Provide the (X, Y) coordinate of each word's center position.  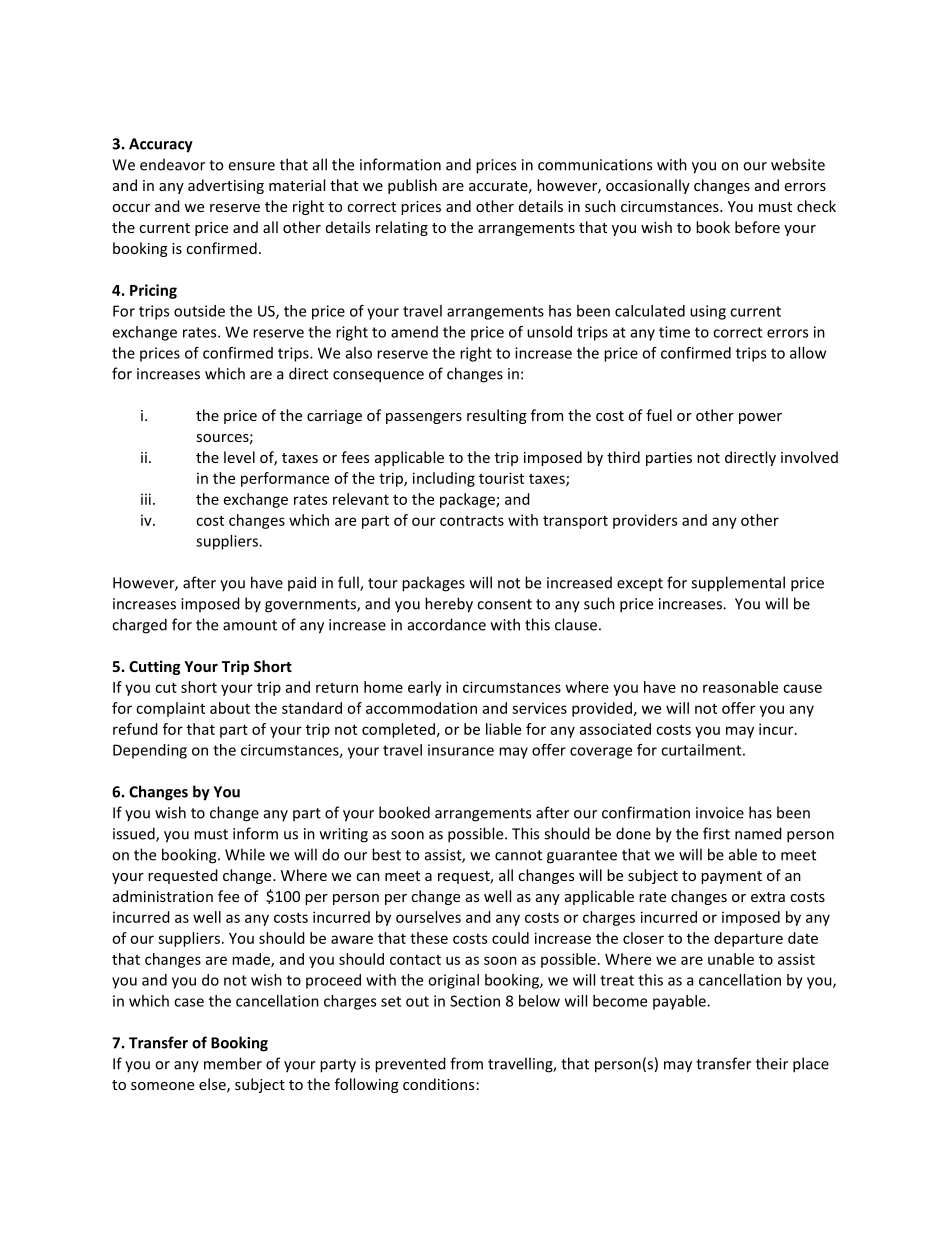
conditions (438, 1084)
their (772, 1063)
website (798, 164)
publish (412, 186)
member (233, 1063)
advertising (226, 186)
